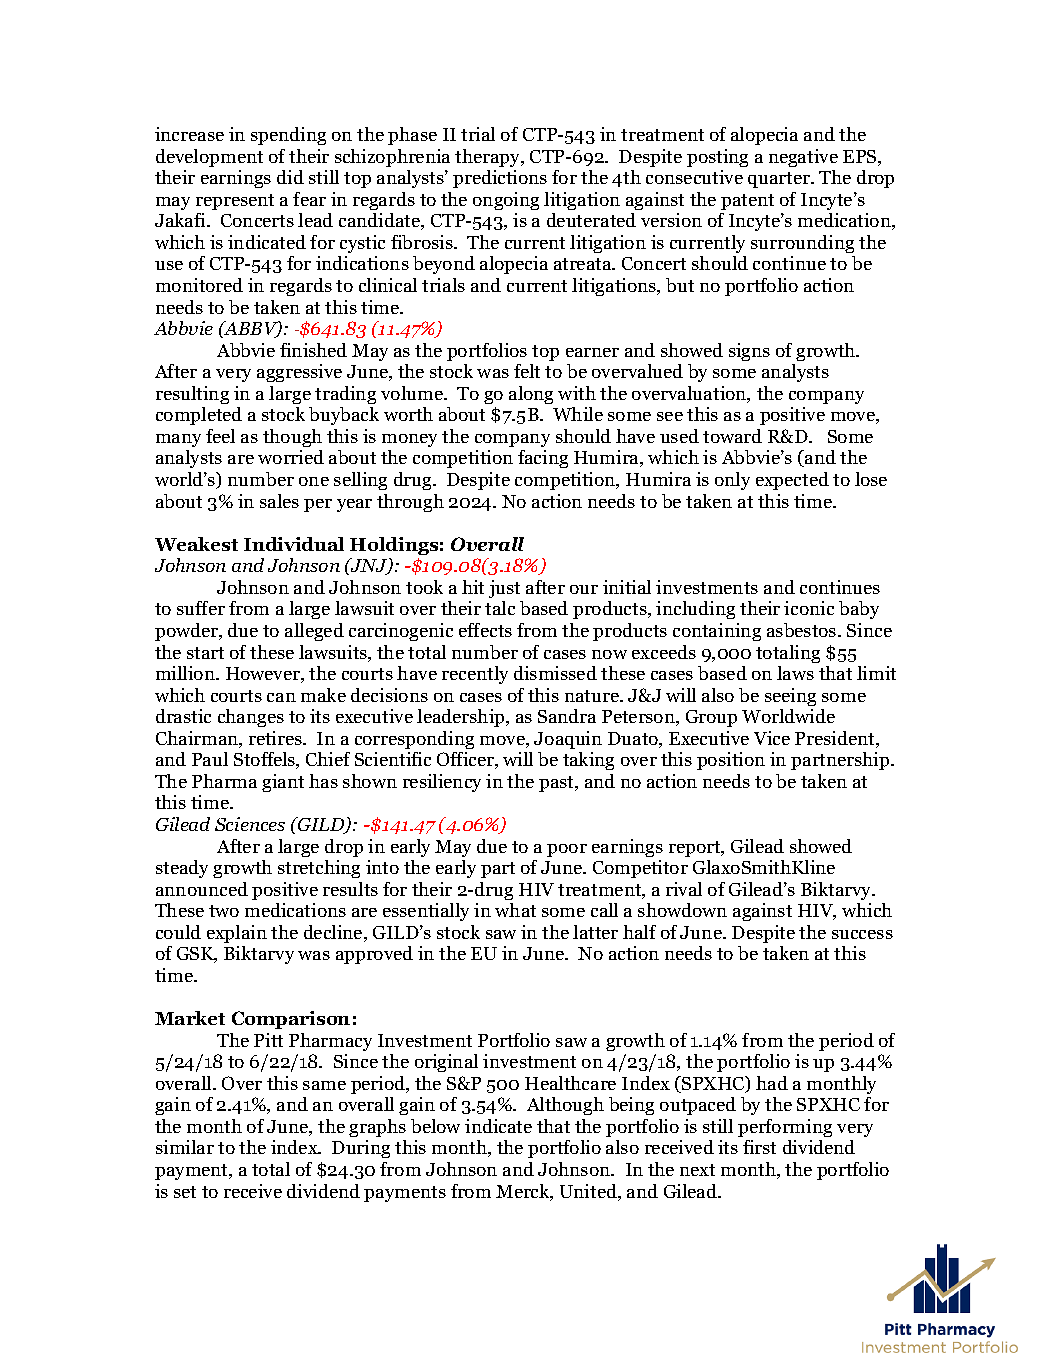 This image has height=1366, width=1055. I want to click on past, so click(557, 784).
